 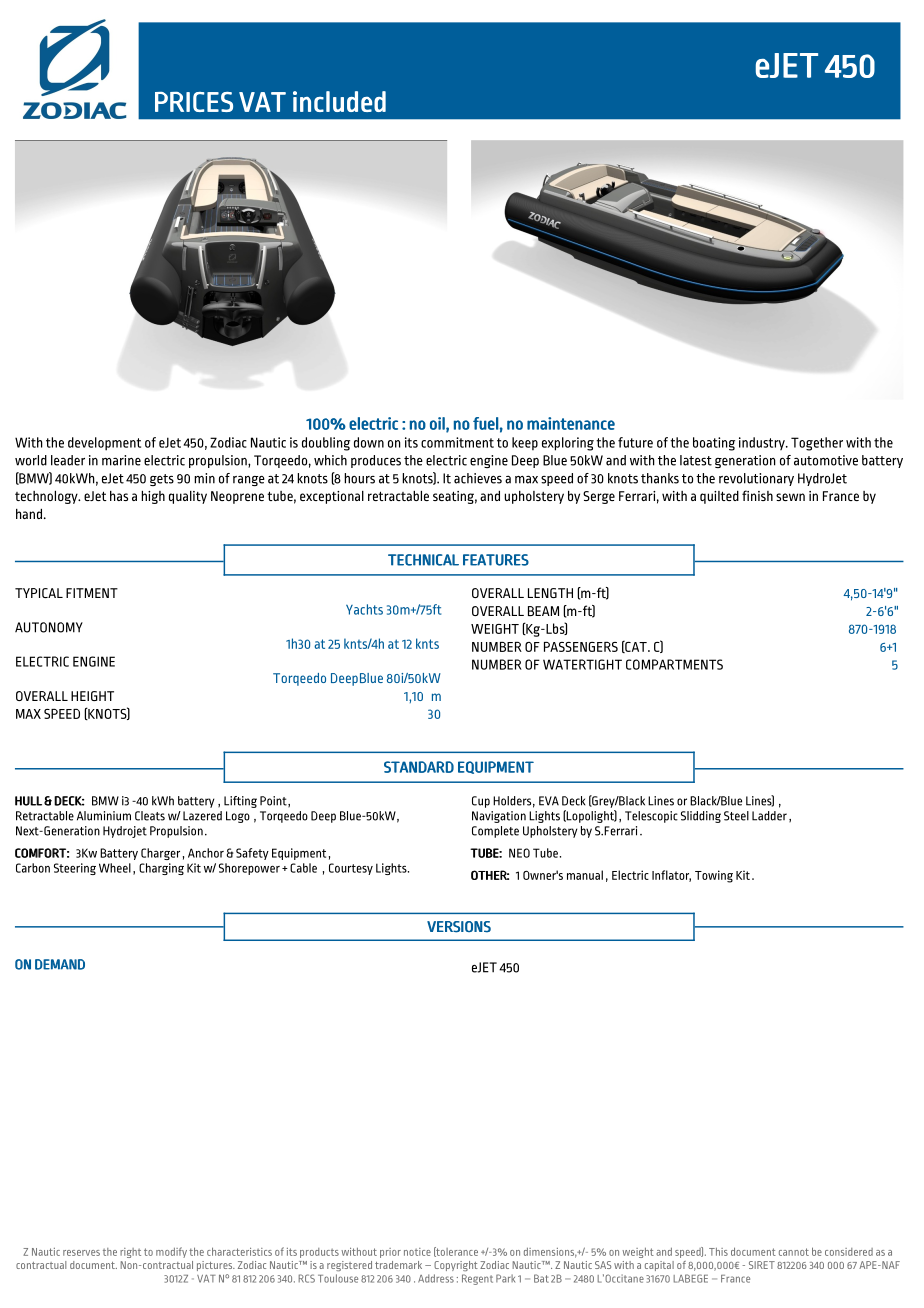 What do you see at coordinates (339, 101) in the image?
I see `included` at bounding box center [339, 101].
